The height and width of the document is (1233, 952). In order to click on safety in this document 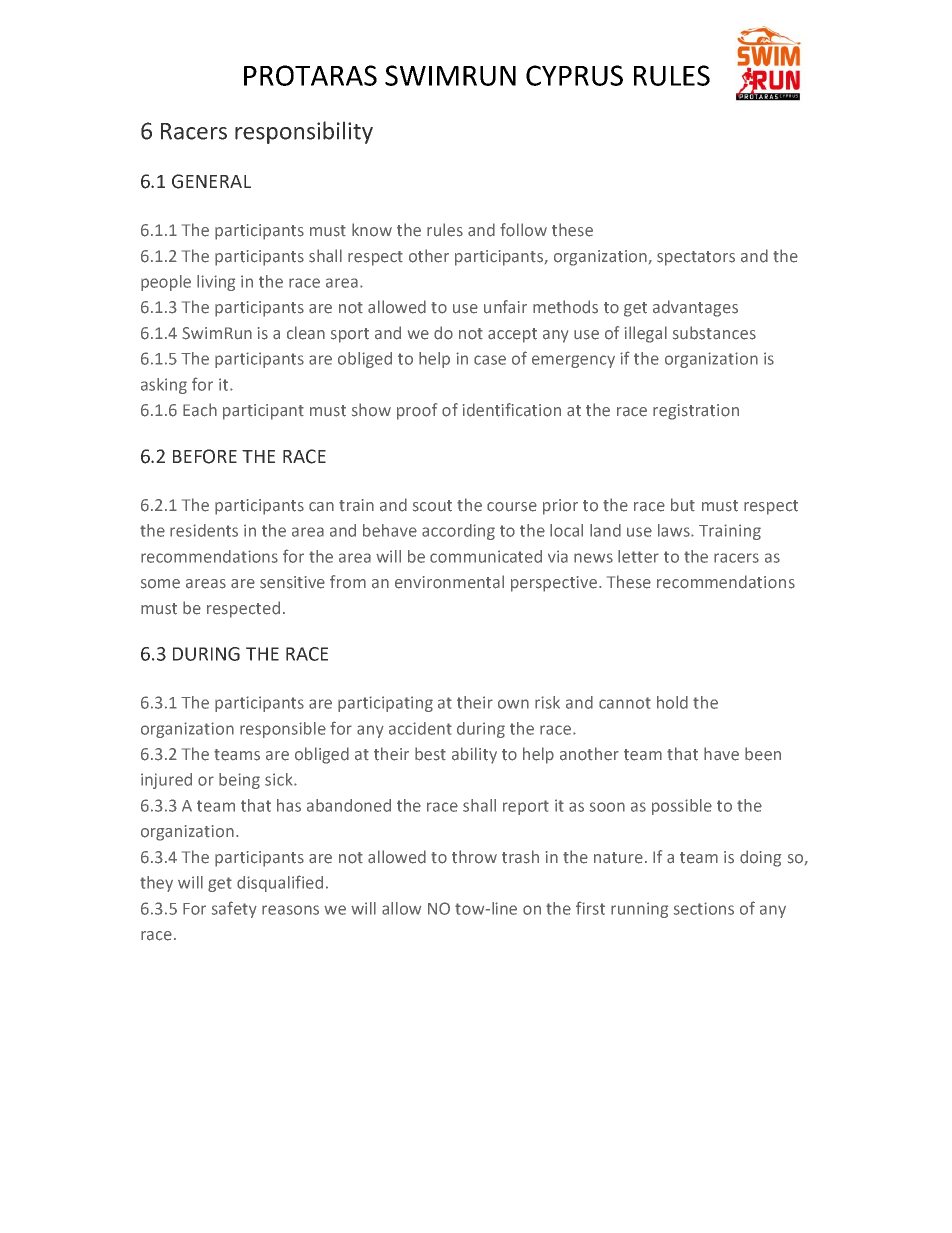, I will do `click(234, 909)`.
